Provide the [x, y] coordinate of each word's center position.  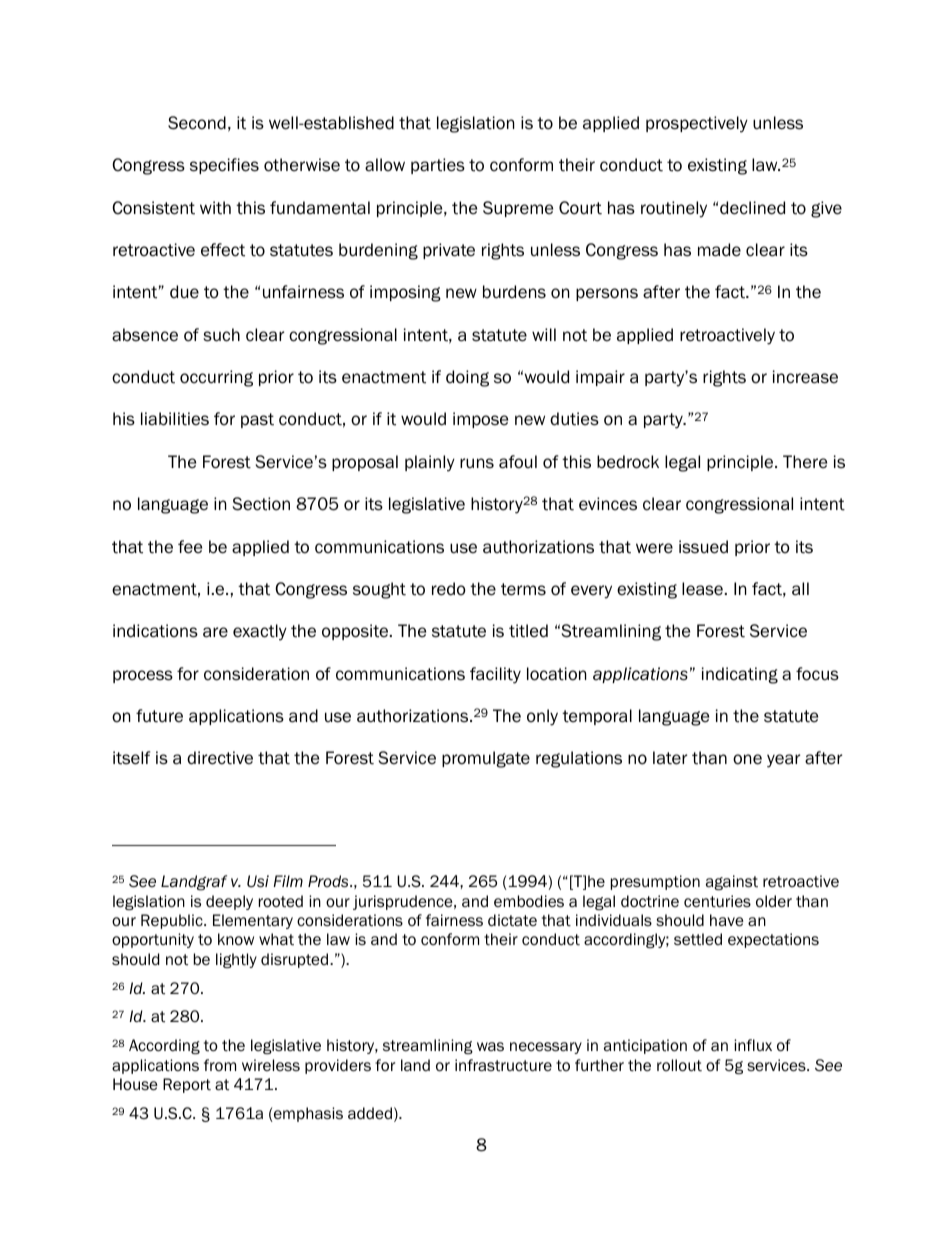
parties [438, 166]
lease [702, 589]
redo [449, 589]
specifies [224, 166]
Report [187, 1085]
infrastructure [503, 1065]
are [215, 632]
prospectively [697, 124]
